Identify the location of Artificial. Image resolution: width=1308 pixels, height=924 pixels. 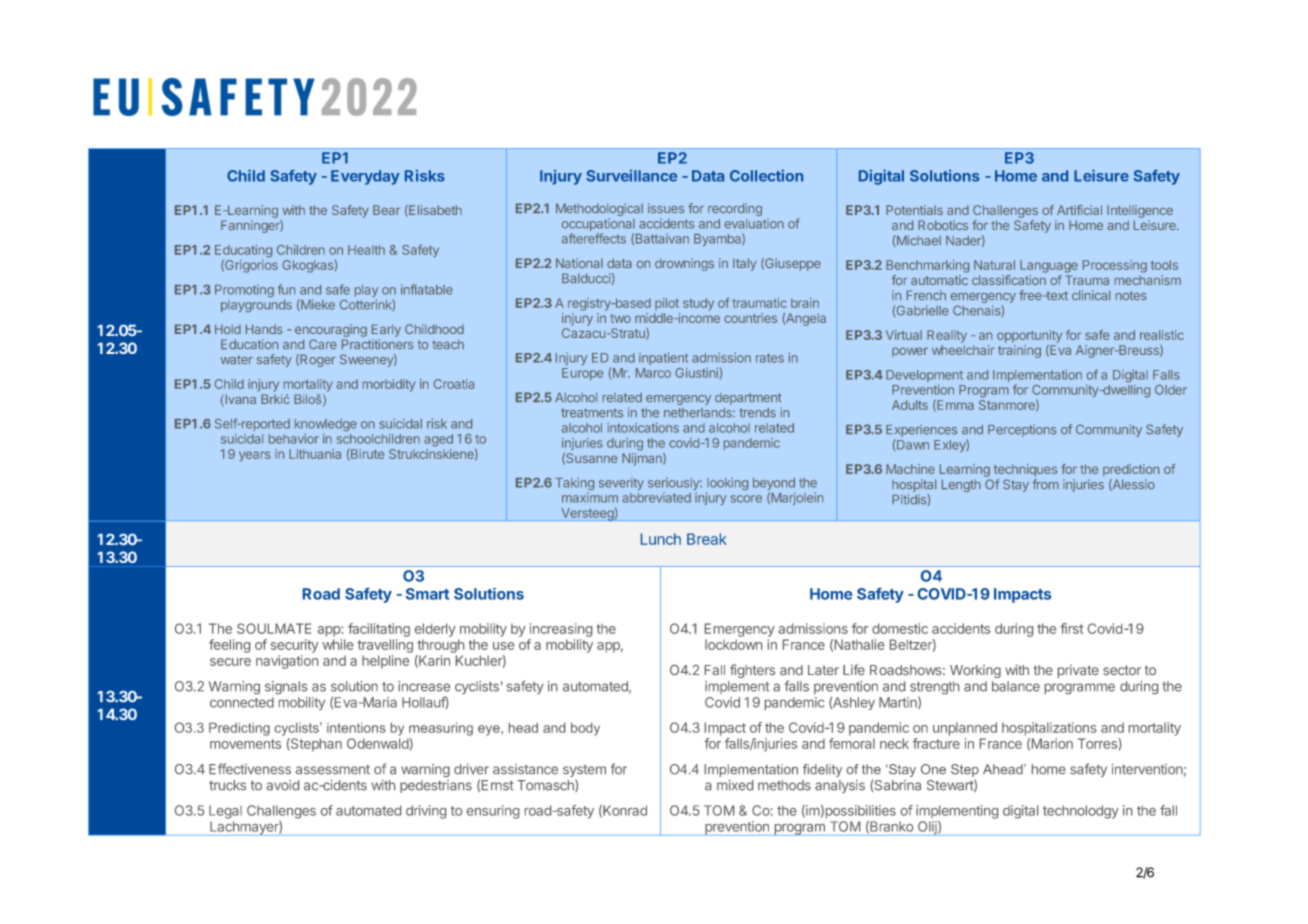
(1079, 210).
